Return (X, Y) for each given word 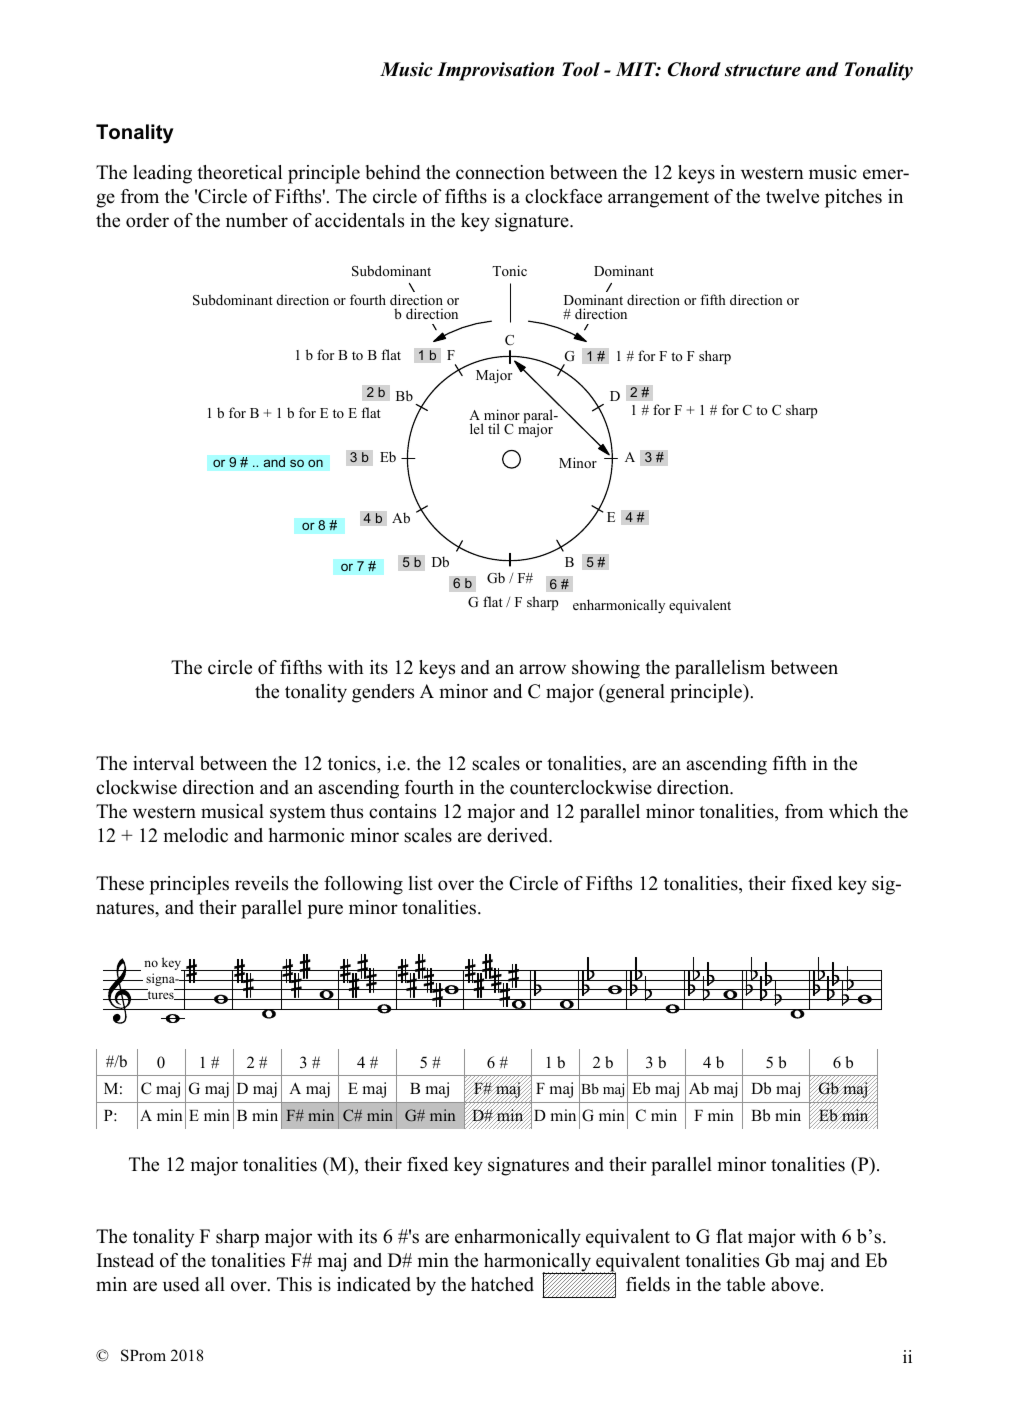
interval (163, 763)
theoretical (239, 172)
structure (763, 70)
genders (383, 693)
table (745, 1284)
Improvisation (495, 71)
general (634, 693)
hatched (502, 1284)
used (181, 1284)
